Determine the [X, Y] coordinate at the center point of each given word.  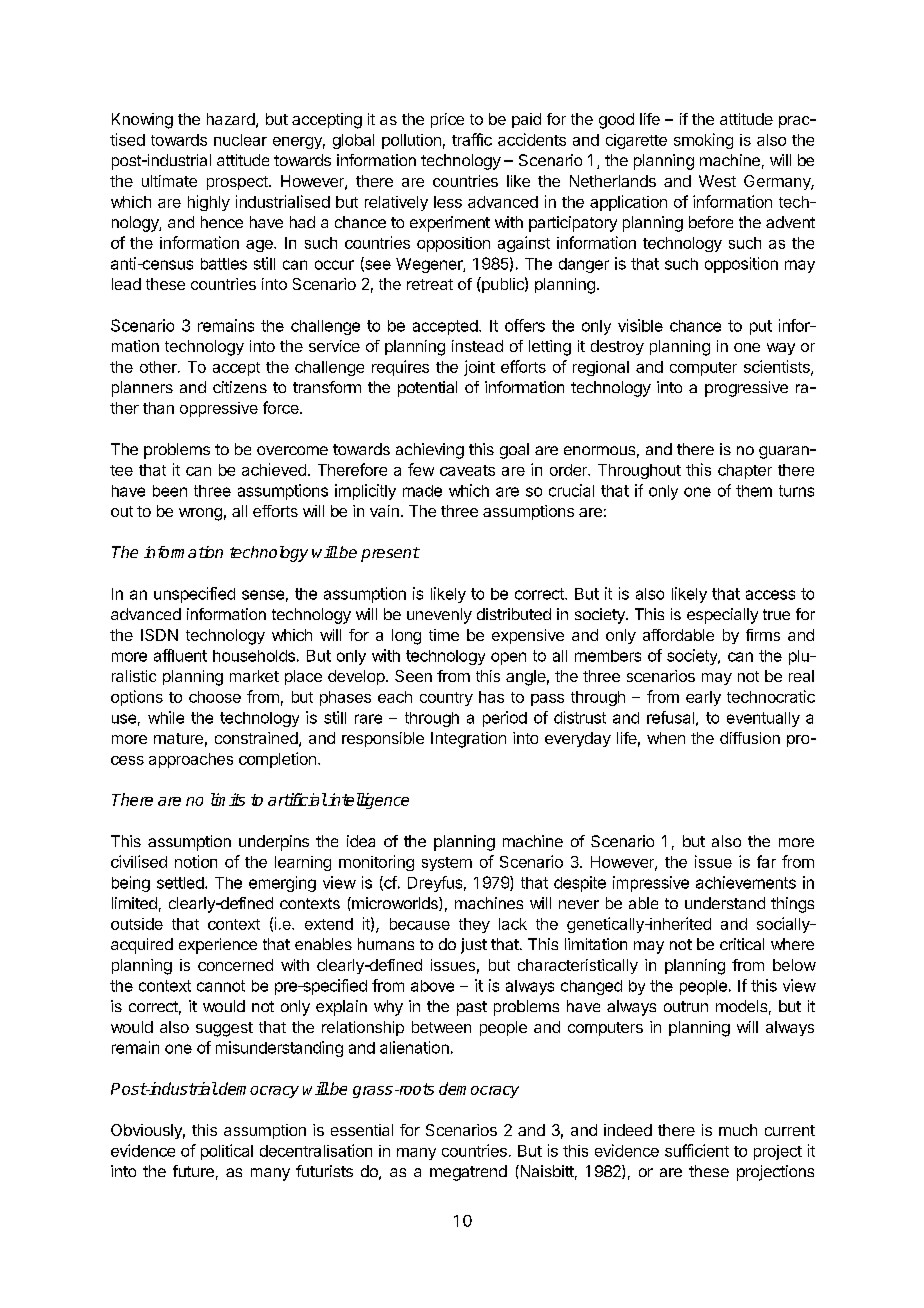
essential [362, 1130]
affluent [180, 655]
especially [722, 616]
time [444, 635]
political [227, 1152]
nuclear [240, 140]
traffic [472, 139]
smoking [703, 141]
